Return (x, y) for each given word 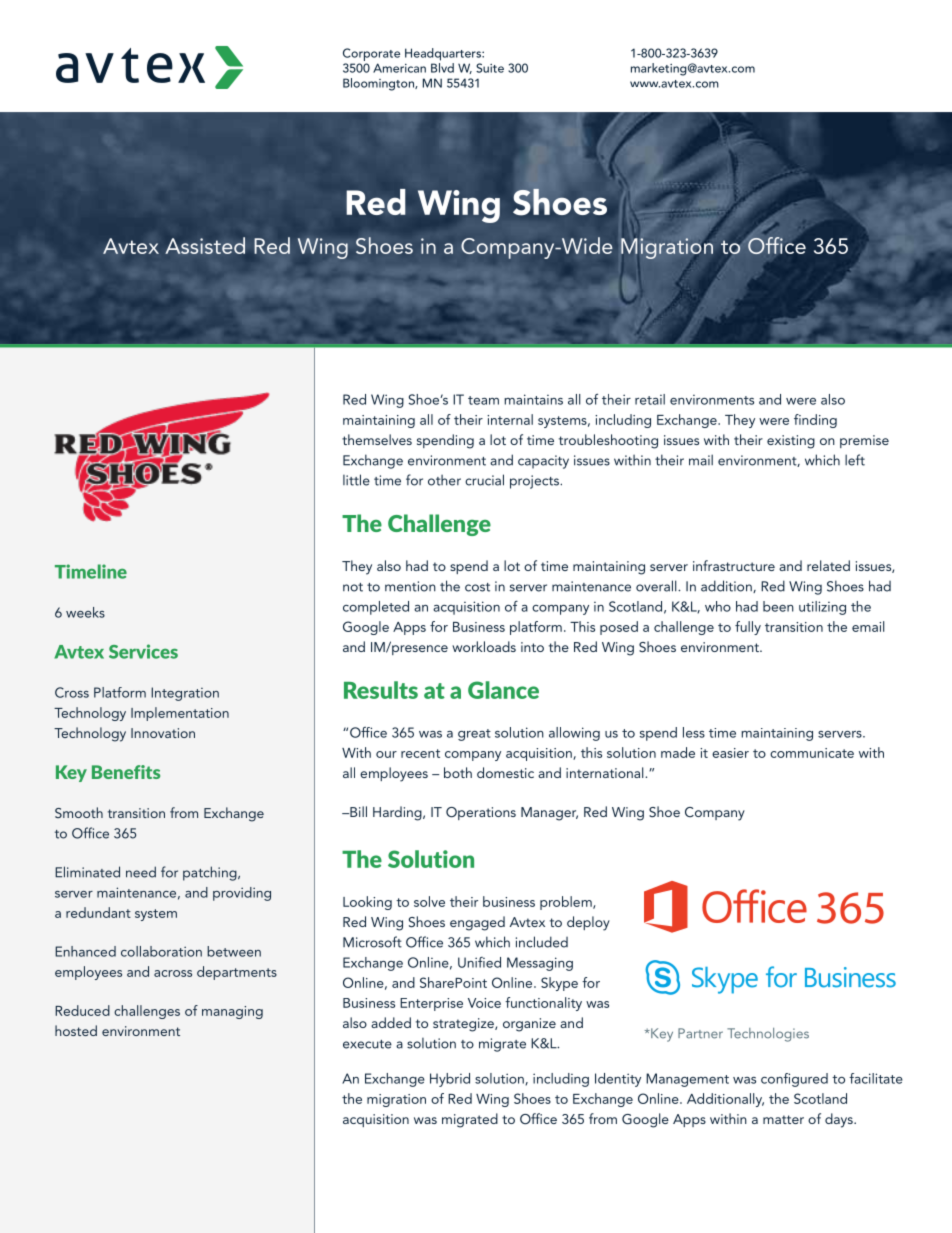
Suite (490, 68)
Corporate (371, 56)
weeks (85, 612)
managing (232, 1012)
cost (477, 587)
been (778, 606)
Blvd (442, 68)
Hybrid (450, 1080)
